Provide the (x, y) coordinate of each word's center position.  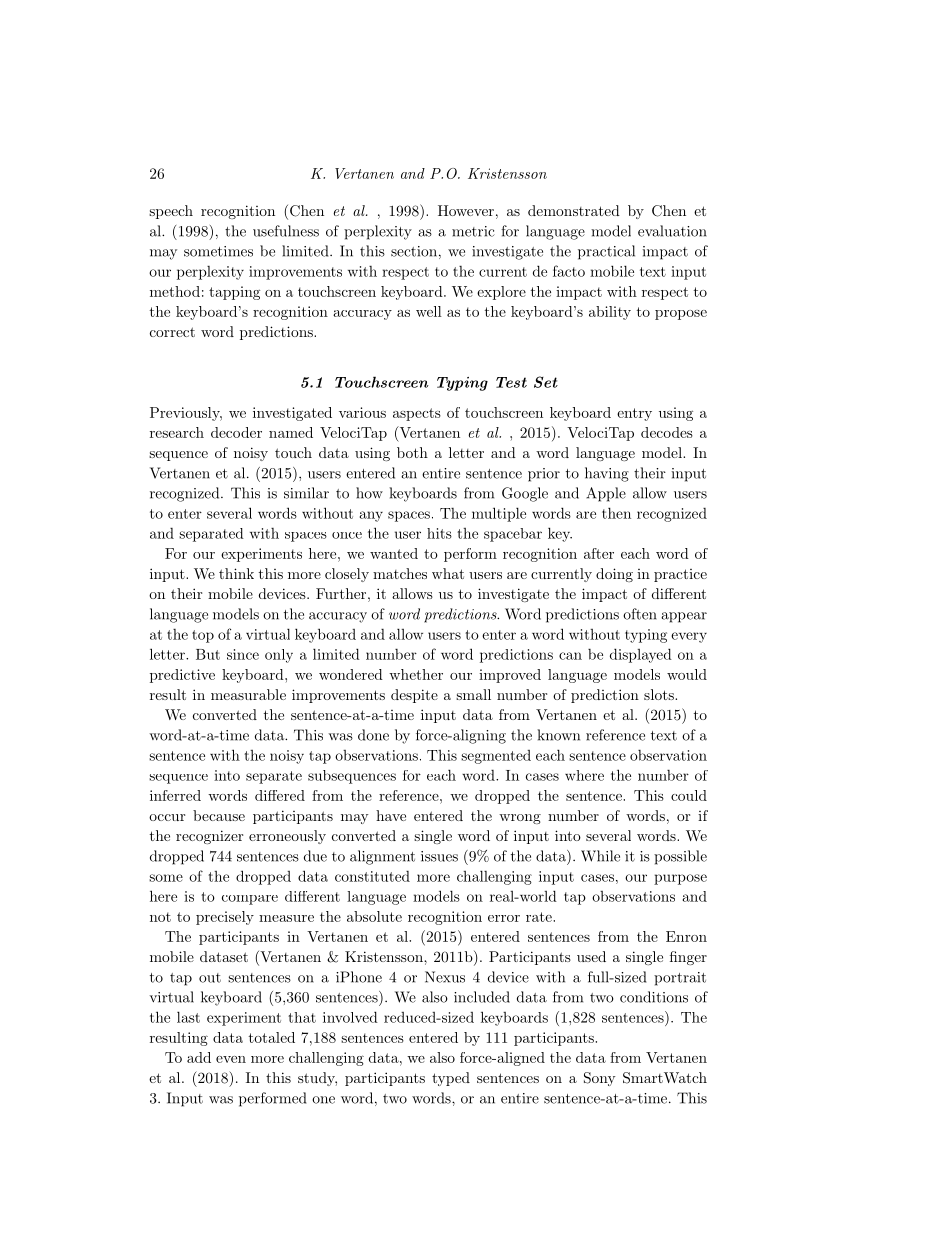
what (448, 573)
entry (634, 414)
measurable (248, 694)
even (231, 1059)
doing (614, 575)
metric (473, 231)
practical (606, 252)
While (600, 856)
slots (660, 694)
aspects (417, 414)
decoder (236, 432)
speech (171, 212)
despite (414, 696)
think (236, 573)
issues (439, 856)
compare (250, 900)
